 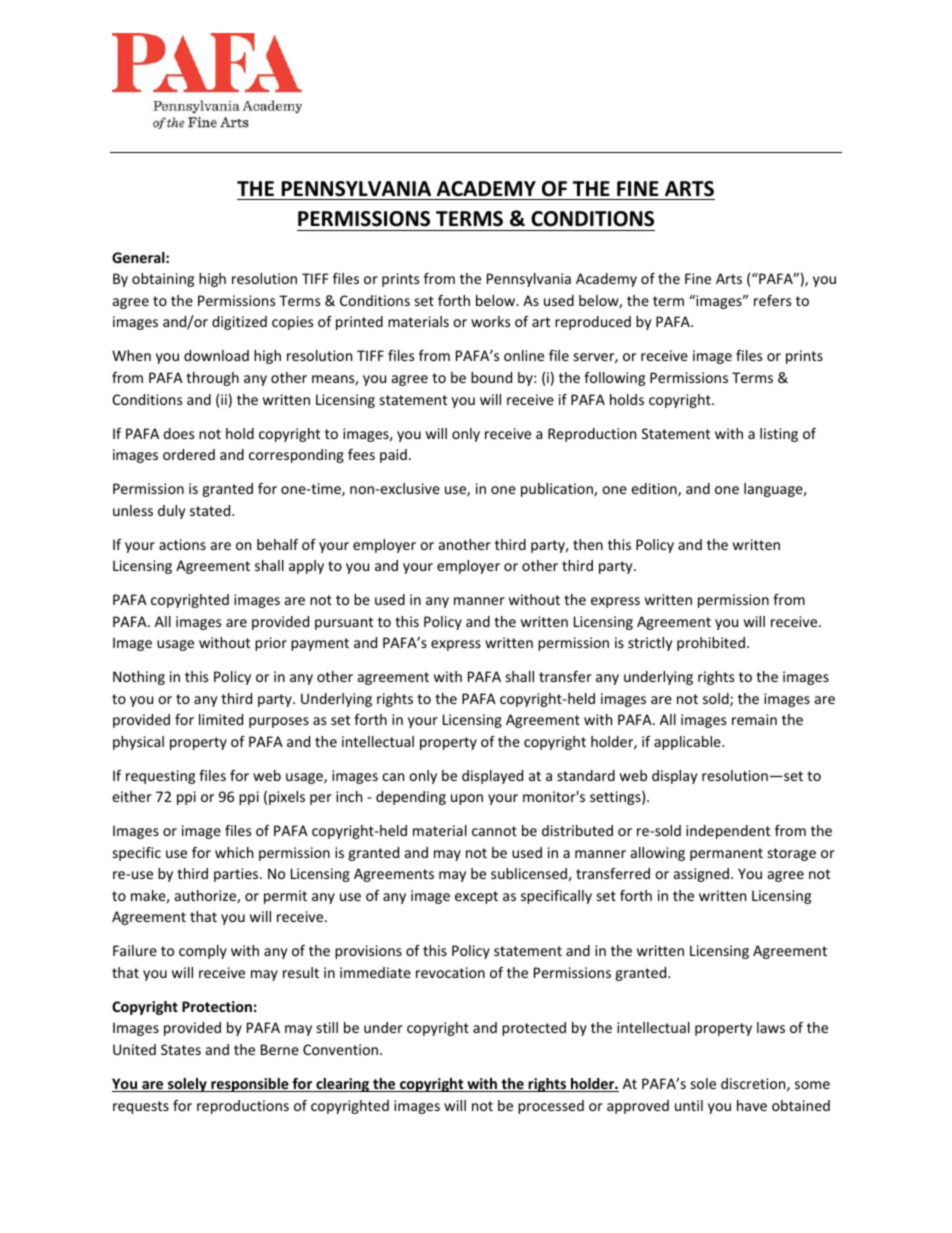 What do you see at coordinates (250, 1085) in the image?
I see `responsible` at bounding box center [250, 1085].
